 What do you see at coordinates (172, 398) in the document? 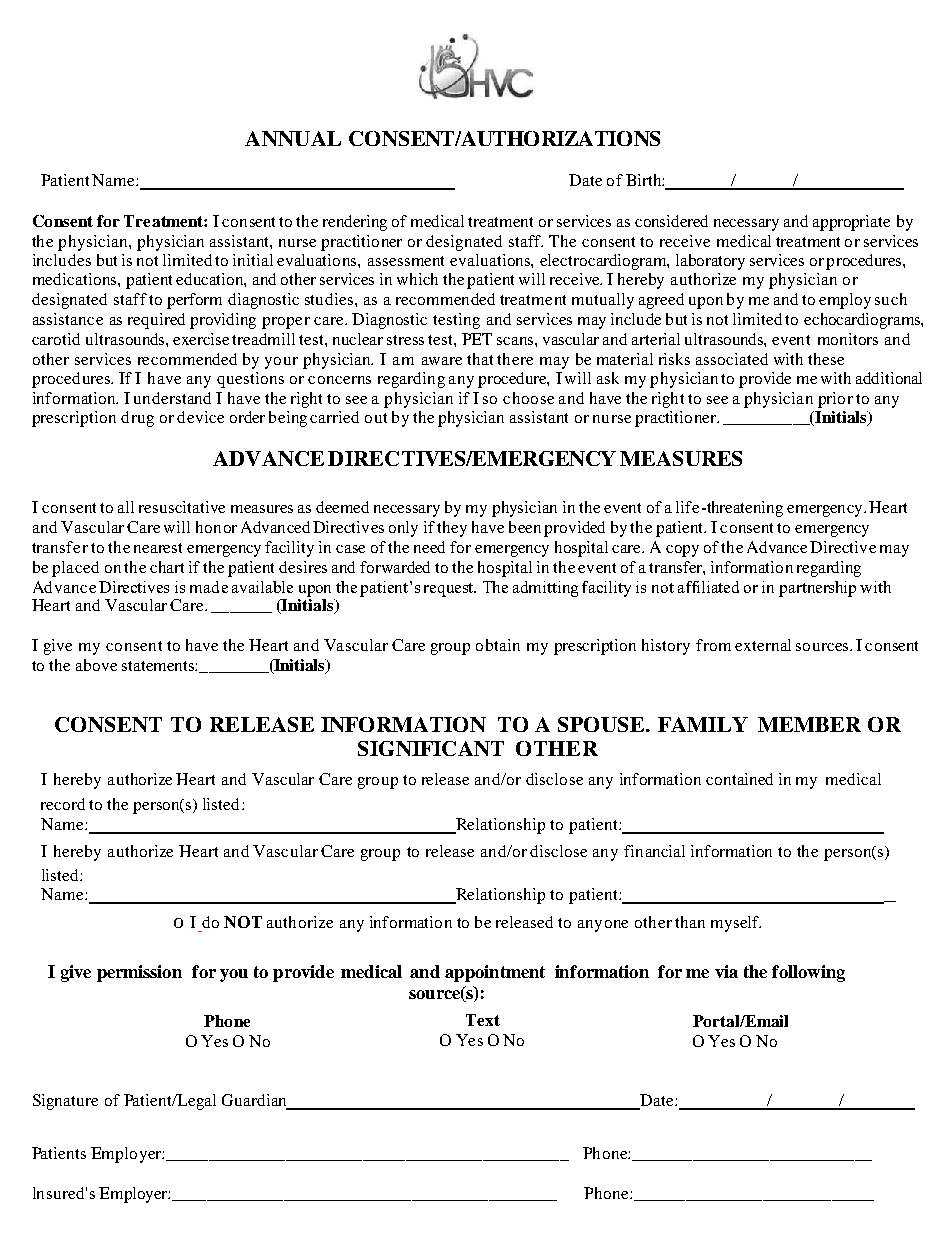
I see `understand` at bounding box center [172, 398].
